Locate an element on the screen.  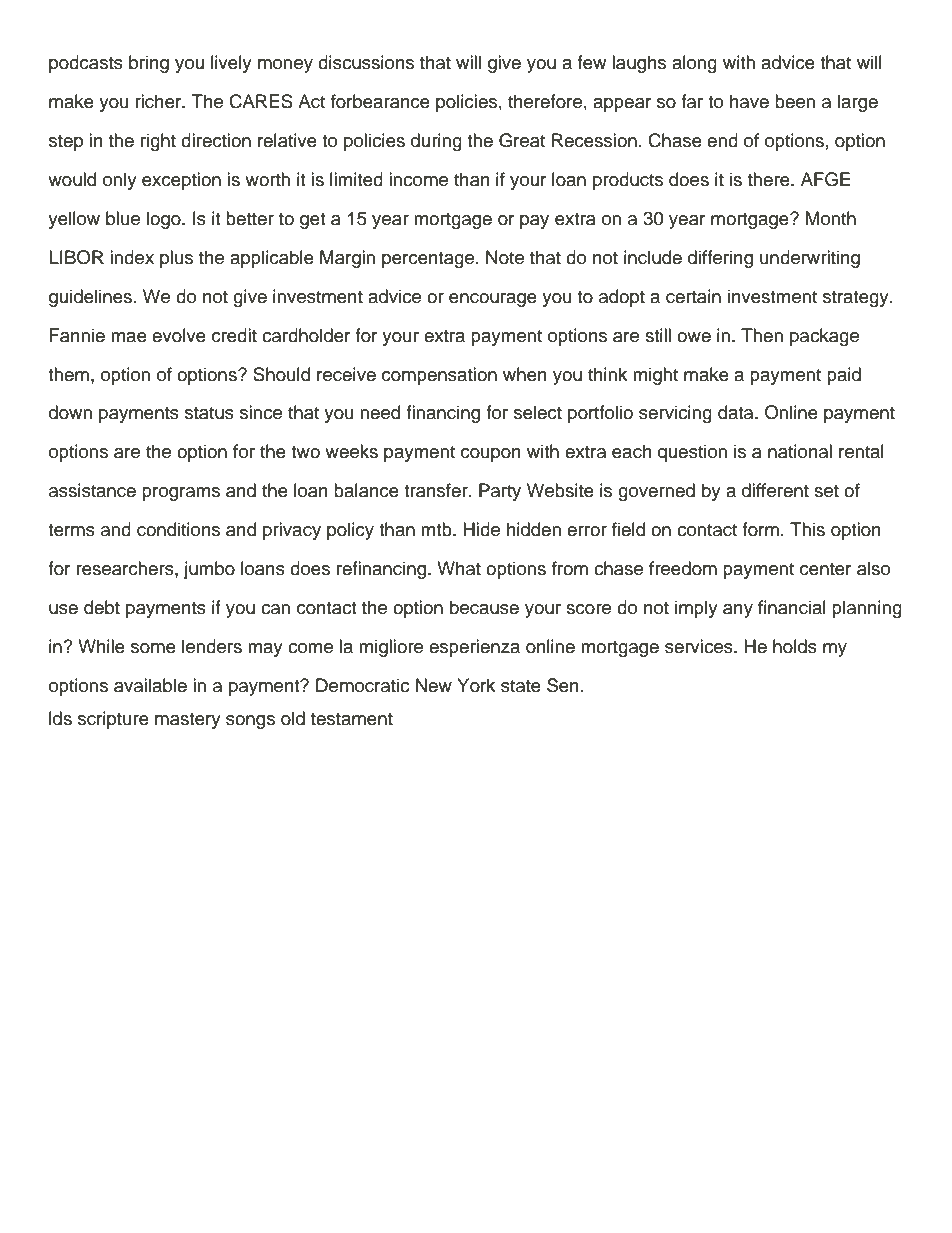
York is located at coordinates (476, 685).
